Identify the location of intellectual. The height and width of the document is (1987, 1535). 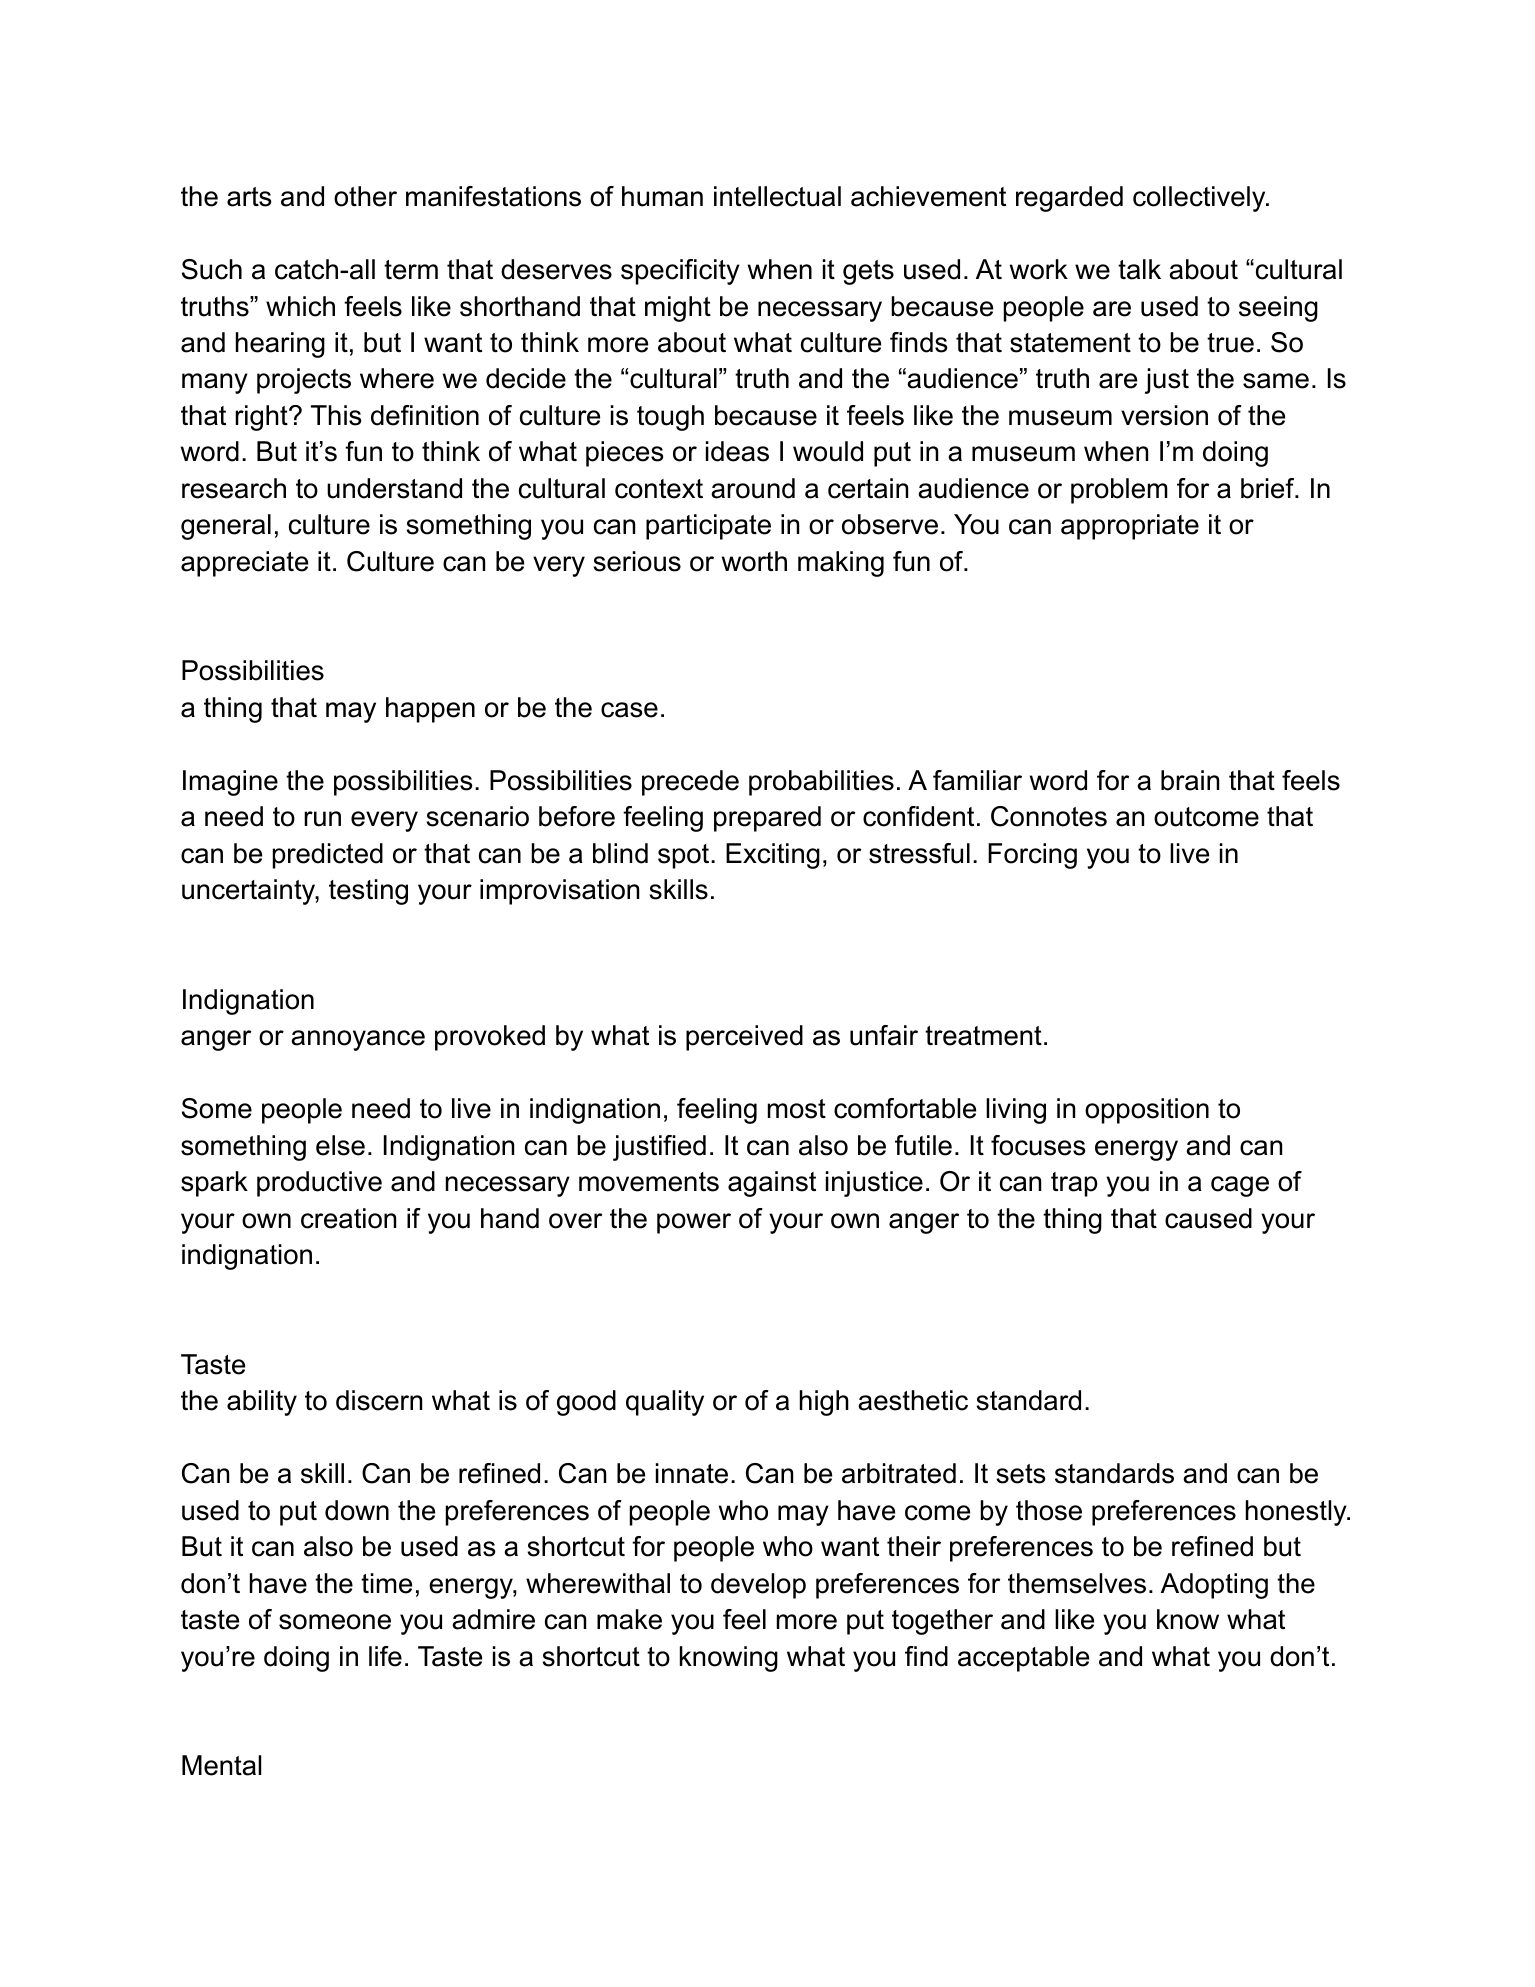
(777, 196).
